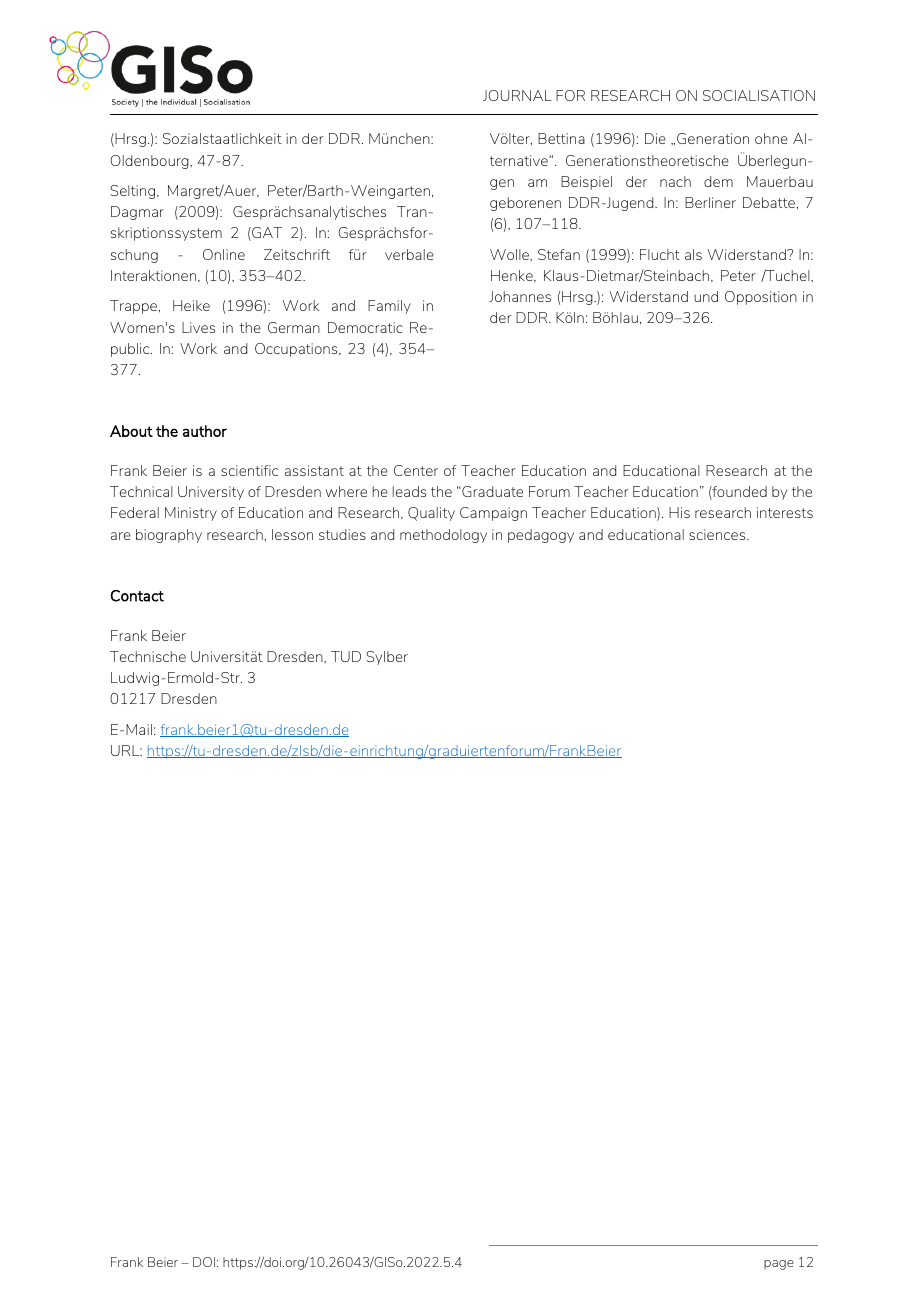 Image resolution: width=924 pixels, height=1309 pixels. I want to click on Contact, so click(137, 596).
